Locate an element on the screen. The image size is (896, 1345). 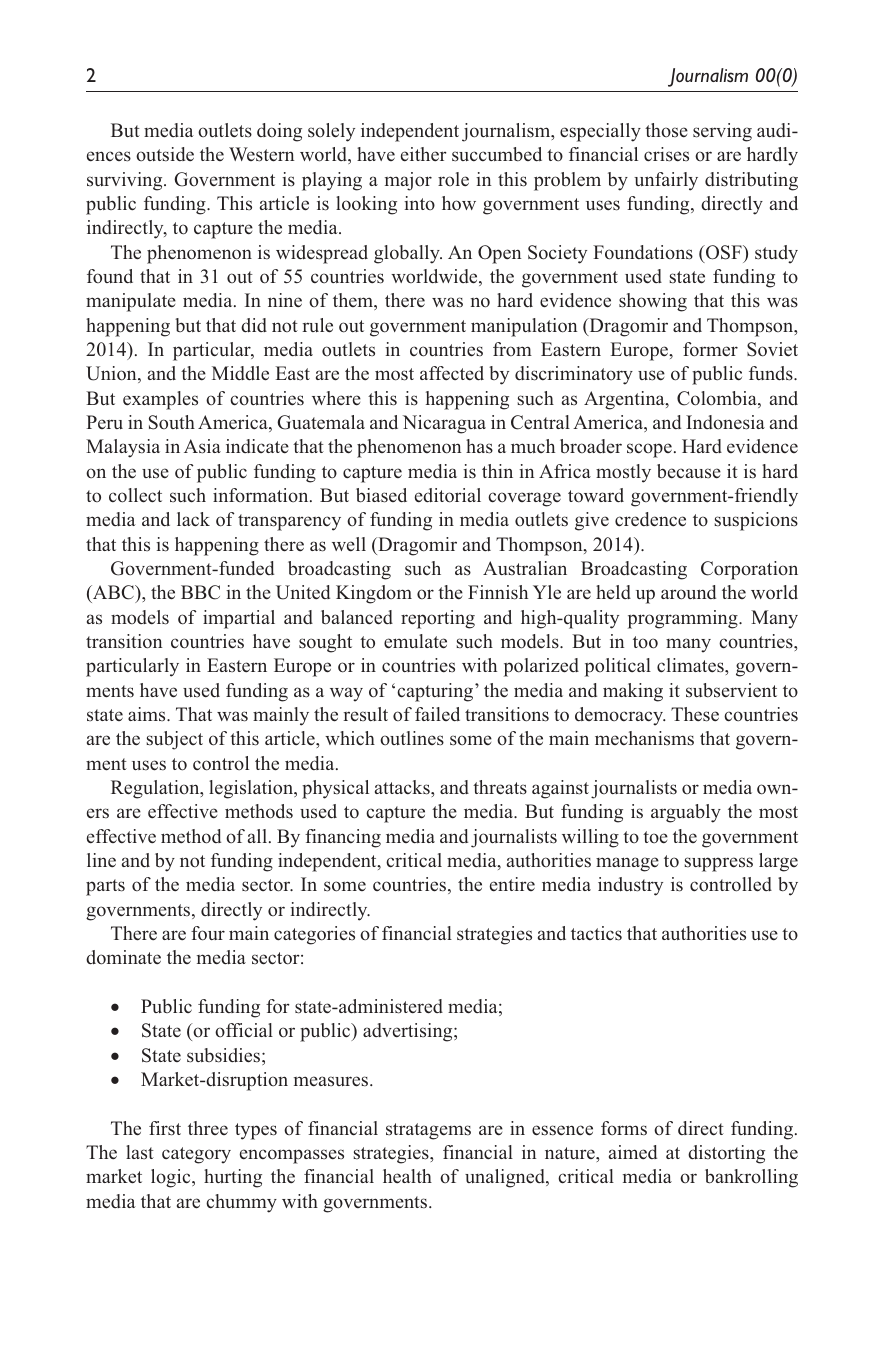
crises is located at coordinates (666, 154).
